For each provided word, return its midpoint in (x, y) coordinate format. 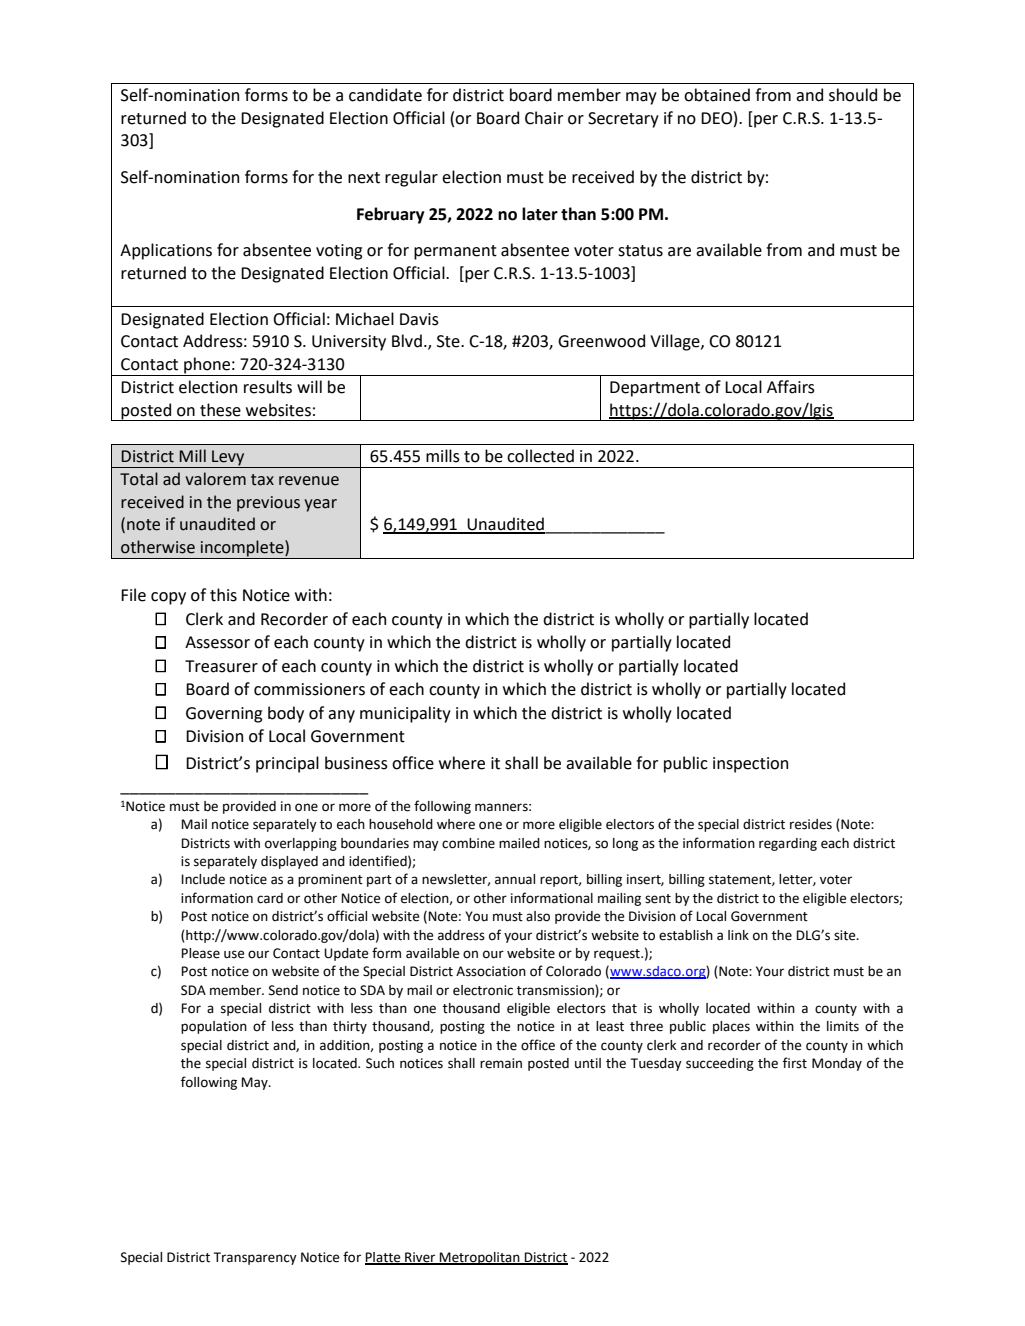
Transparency (255, 1258)
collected (540, 456)
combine (468, 843)
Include (203, 879)
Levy (228, 459)
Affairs (791, 387)
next (364, 178)
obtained (717, 95)
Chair (544, 118)
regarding (788, 844)
